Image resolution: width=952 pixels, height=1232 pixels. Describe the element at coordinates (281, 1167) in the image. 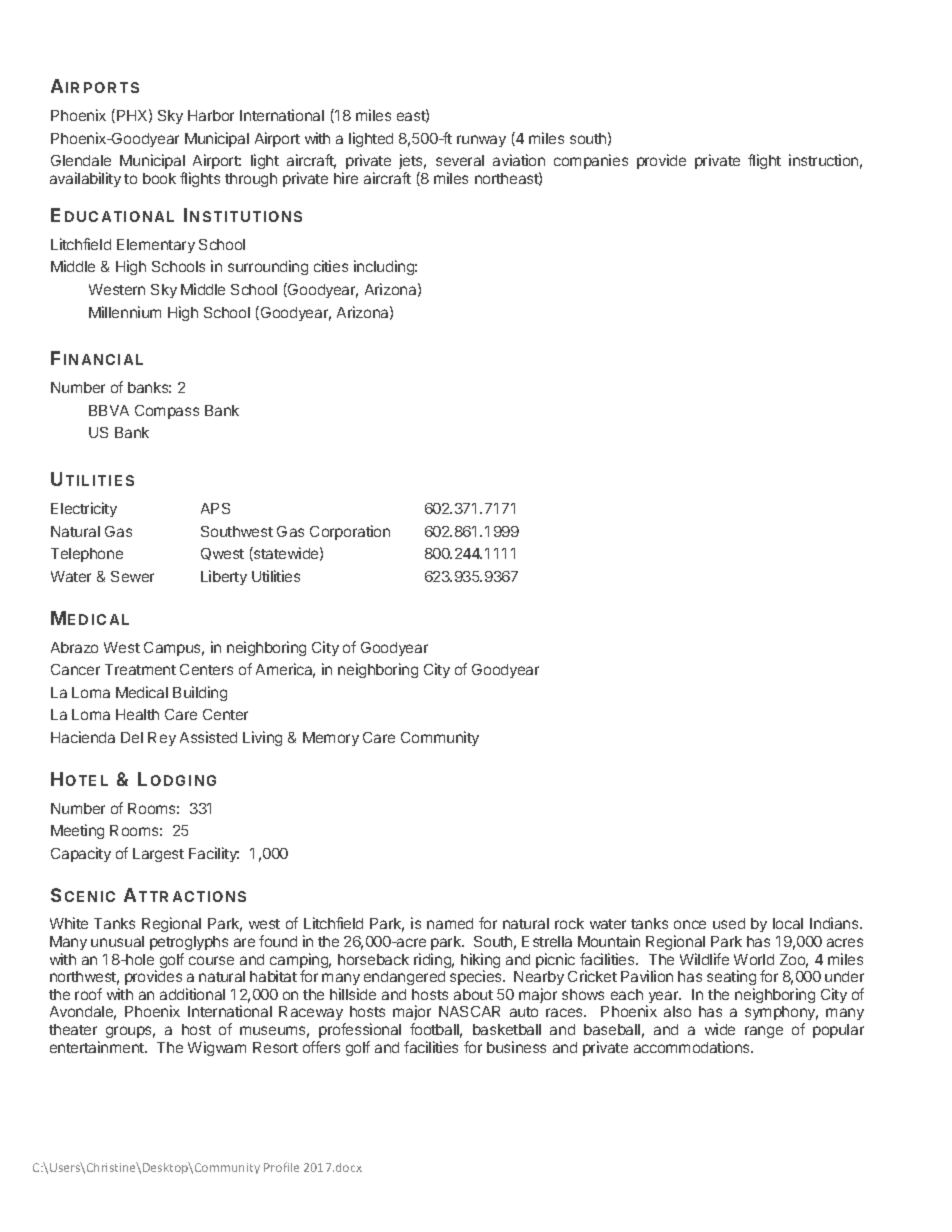

I see `Profile` at that location.
